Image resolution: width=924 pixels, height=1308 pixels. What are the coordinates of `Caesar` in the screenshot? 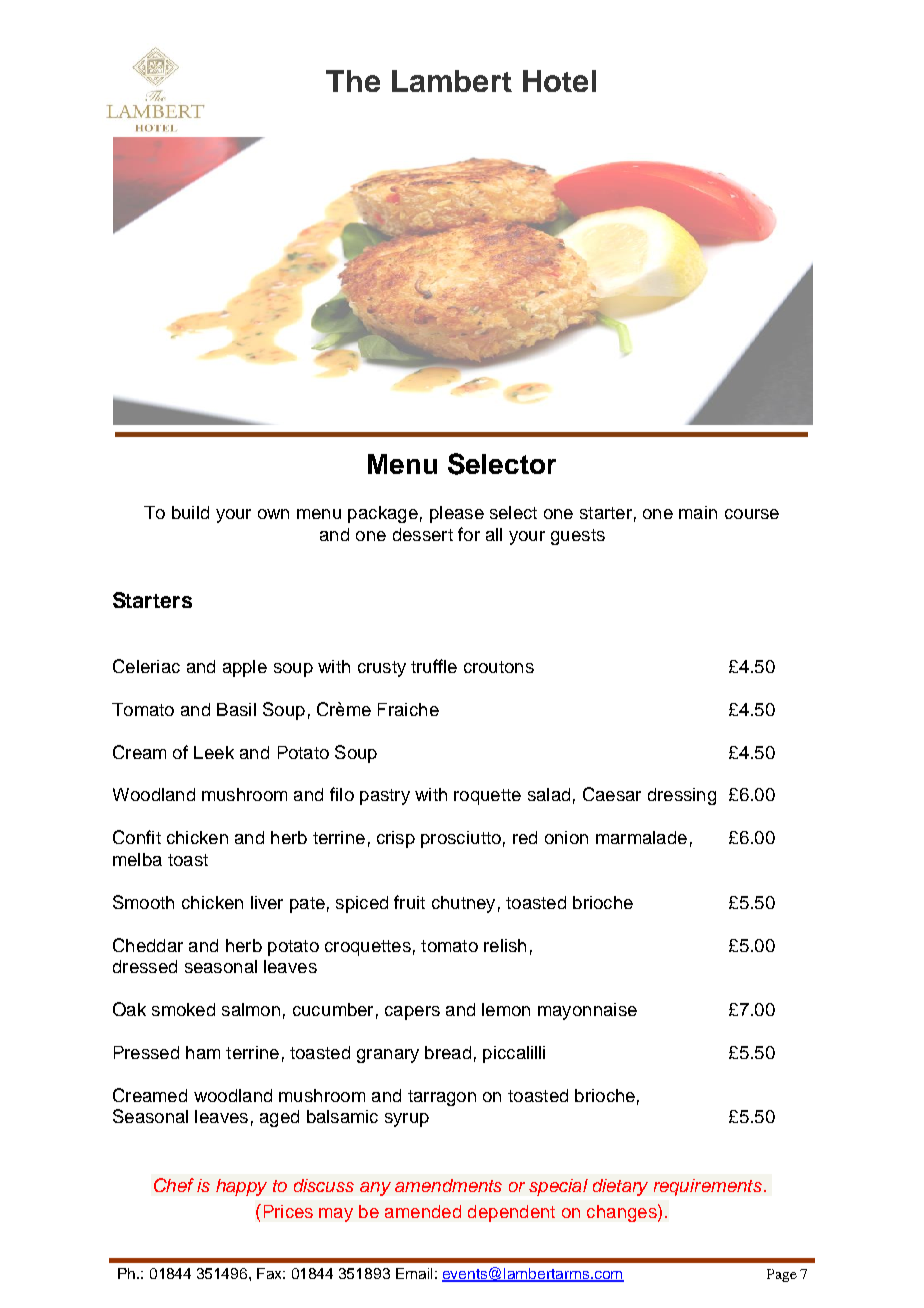 It's located at (612, 794).
